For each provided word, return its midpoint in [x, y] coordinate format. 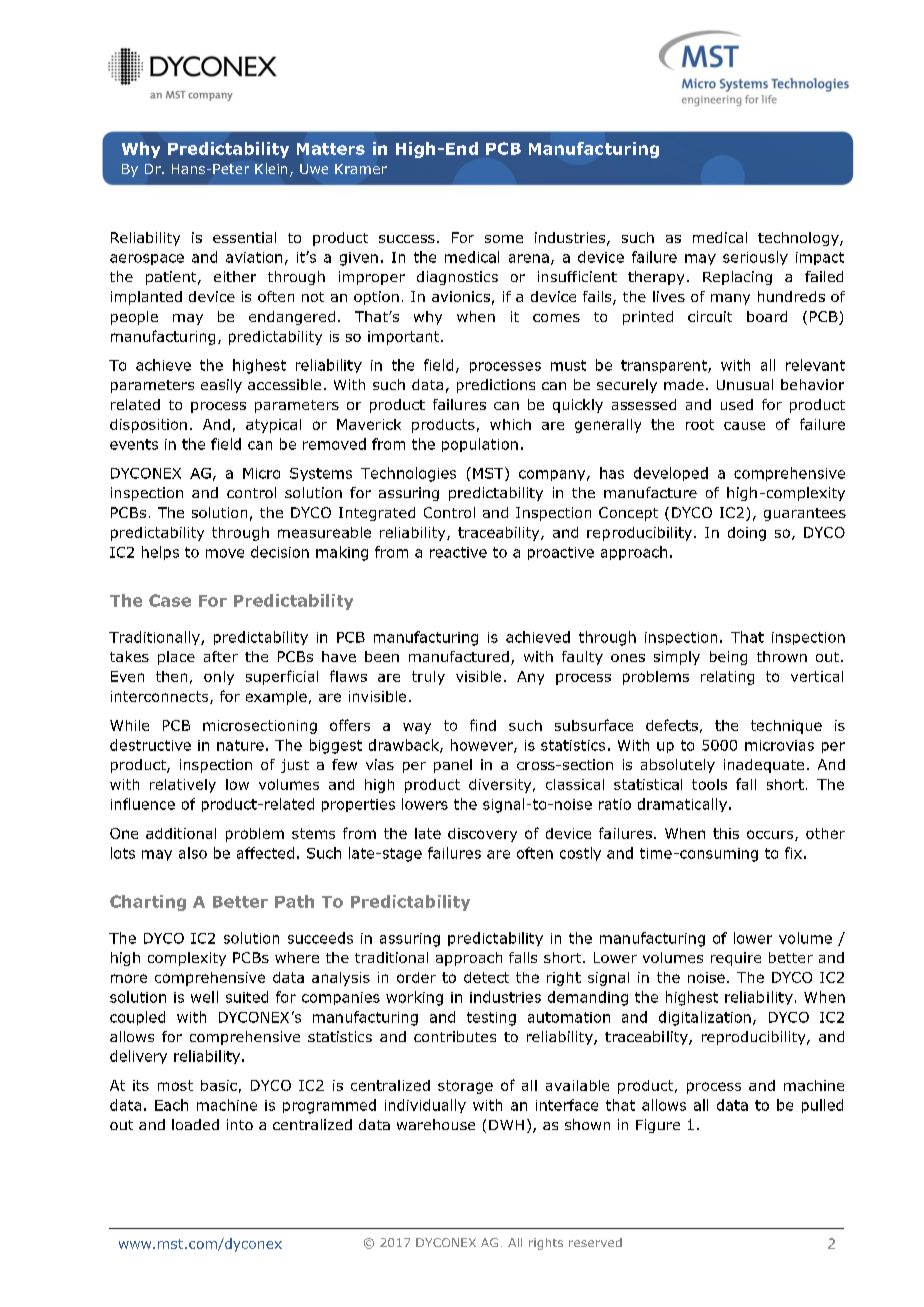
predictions [496, 386]
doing [747, 534]
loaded [195, 1124]
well [204, 997]
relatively [183, 786]
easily [221, 386]
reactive [458, 552]
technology [799, 239]
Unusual [745, 384]
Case [170, 600]
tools [709, 784]
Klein [271, 168]
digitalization [705, 1018]
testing [491, 1019]
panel [453, 766]
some [504, 239]
